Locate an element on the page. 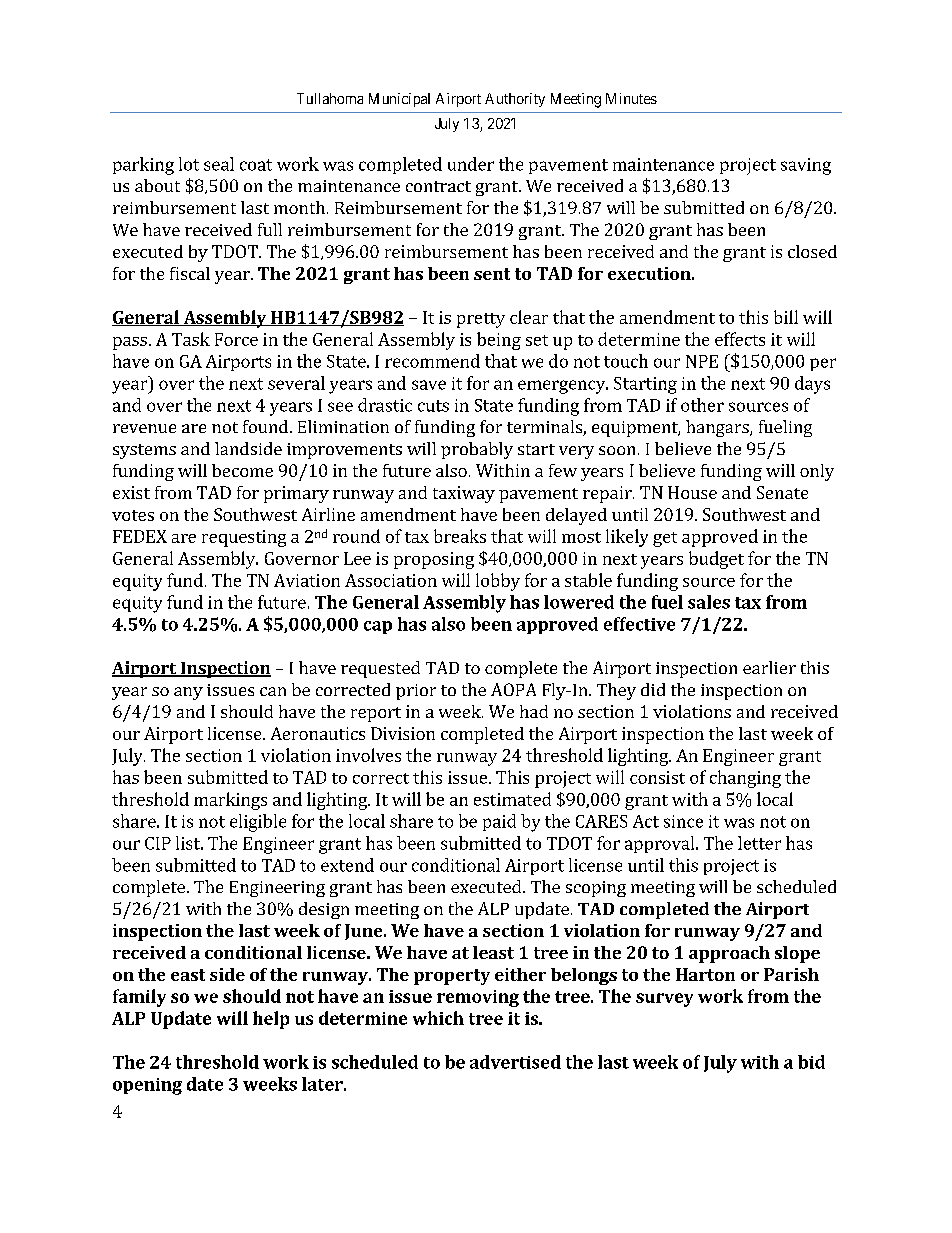  changing is located at coordinates (745, 779).
